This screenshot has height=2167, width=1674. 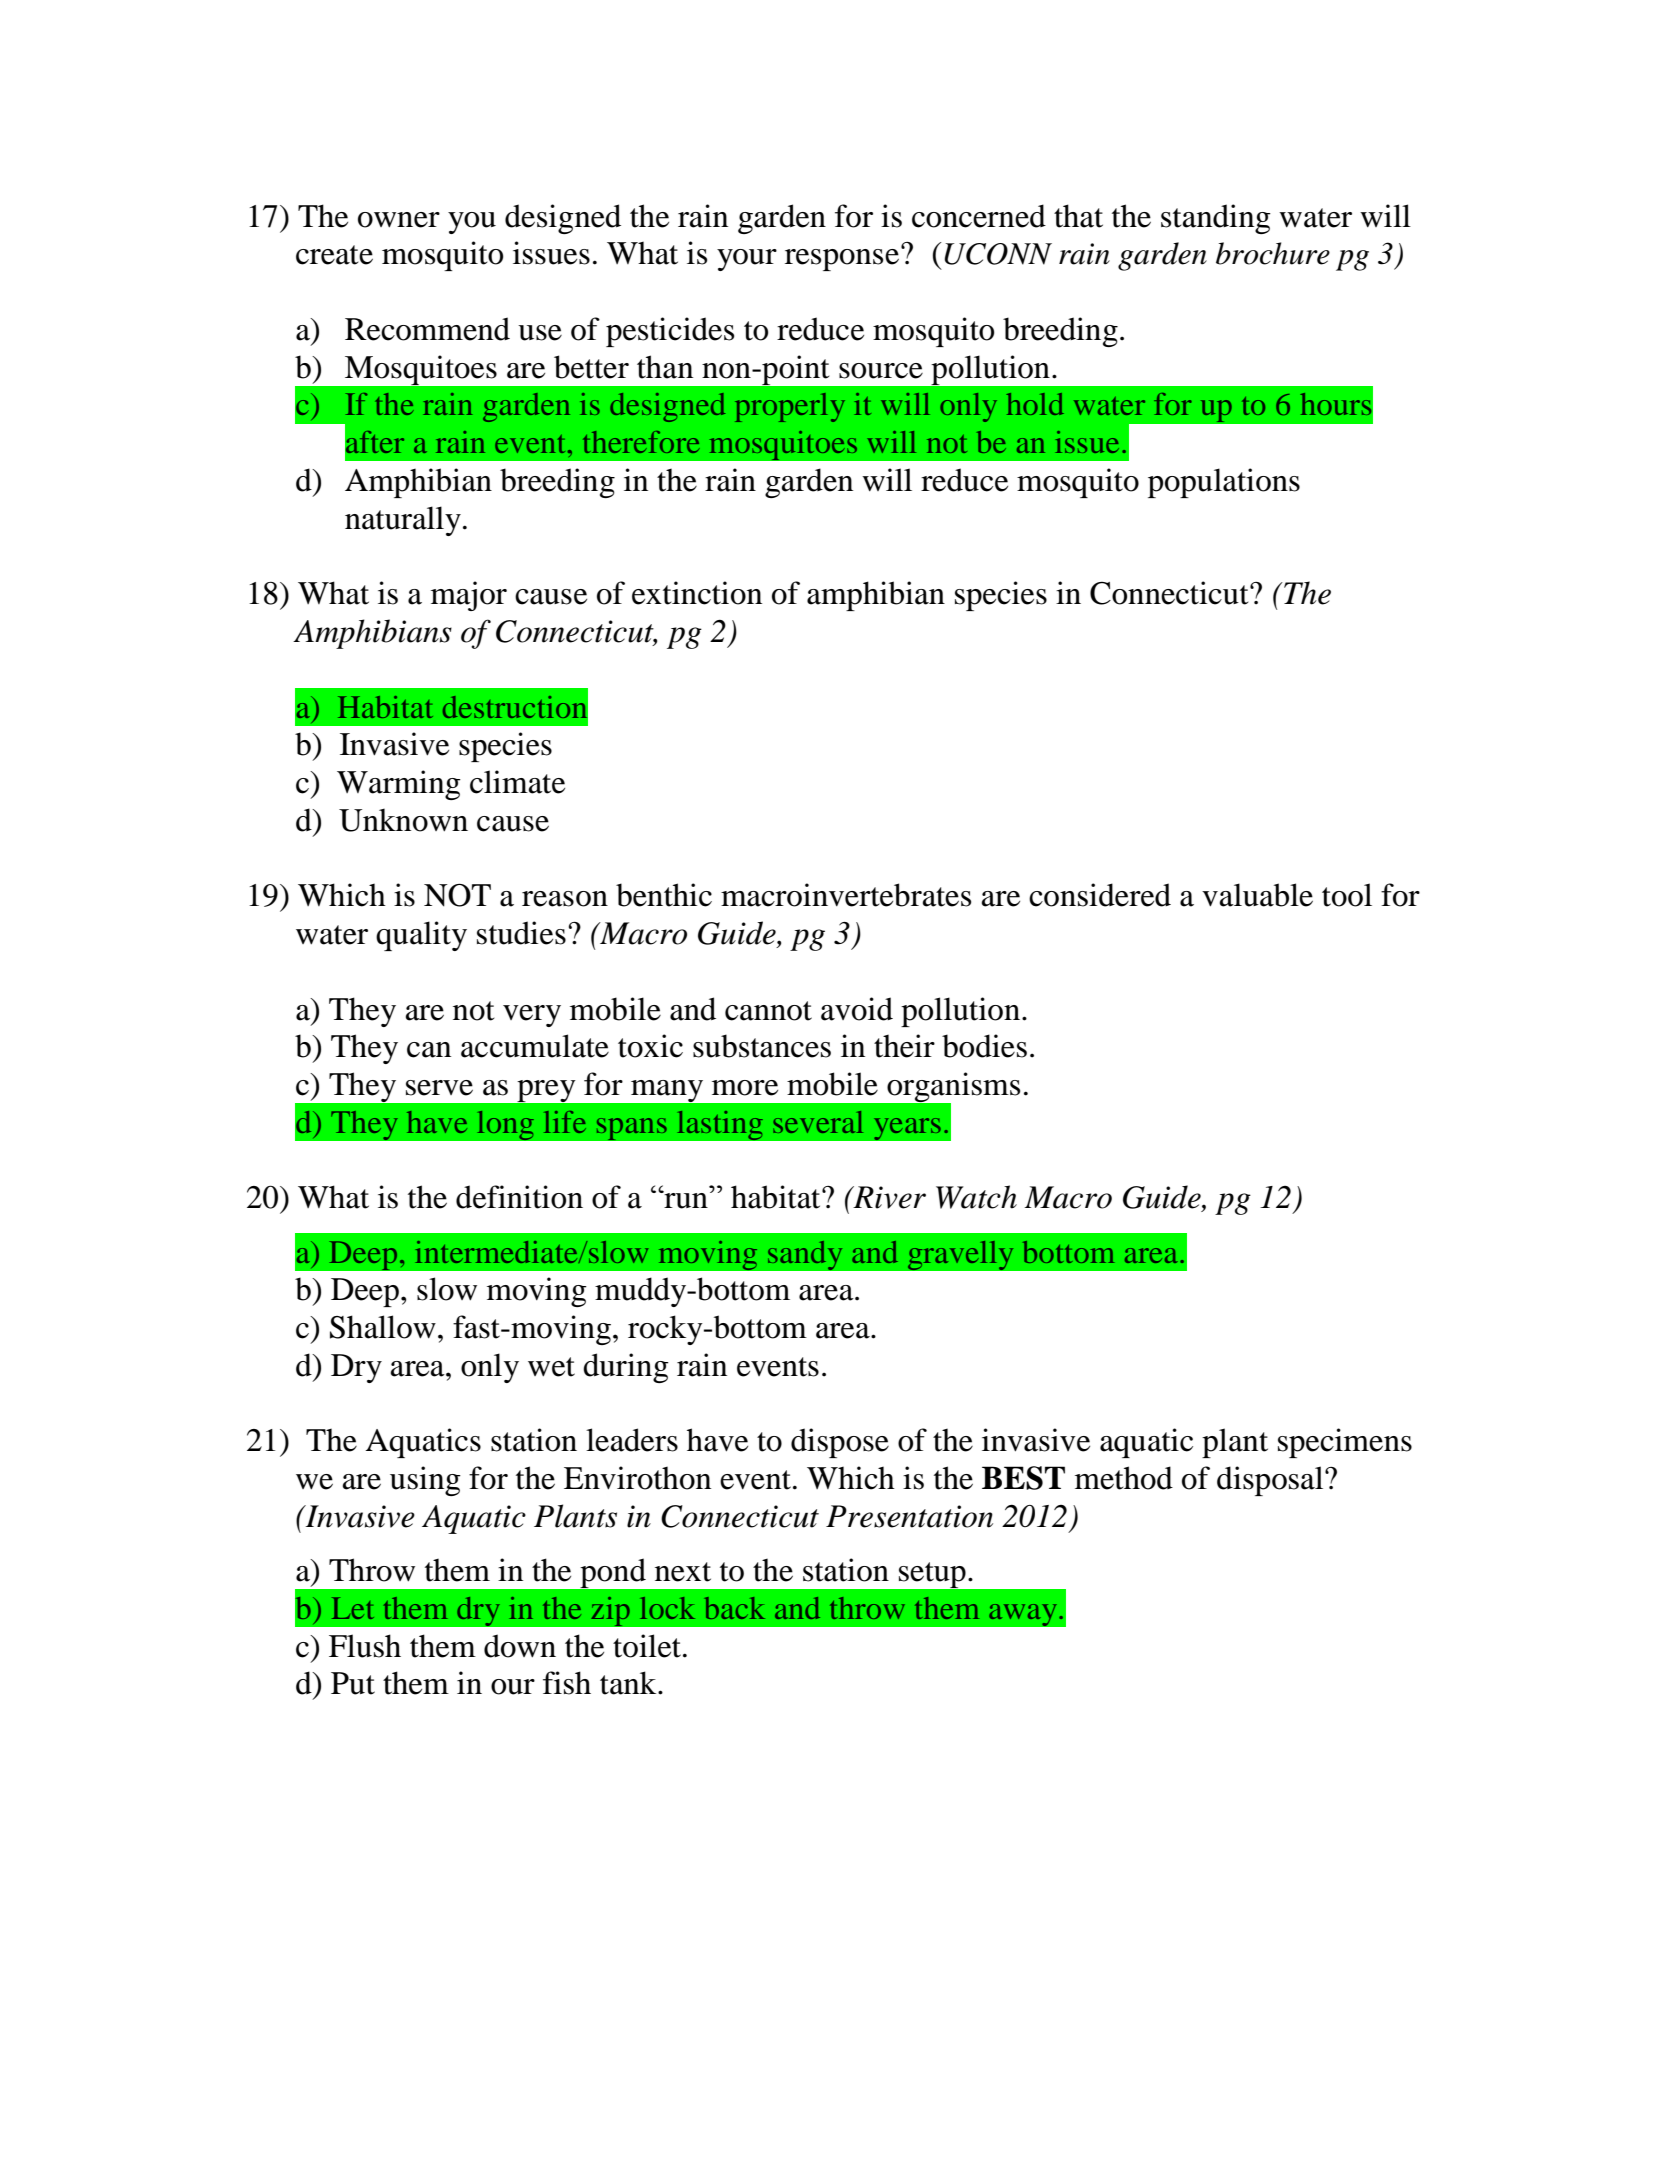 I want to click on standing, so click(x=1216, y=219).
